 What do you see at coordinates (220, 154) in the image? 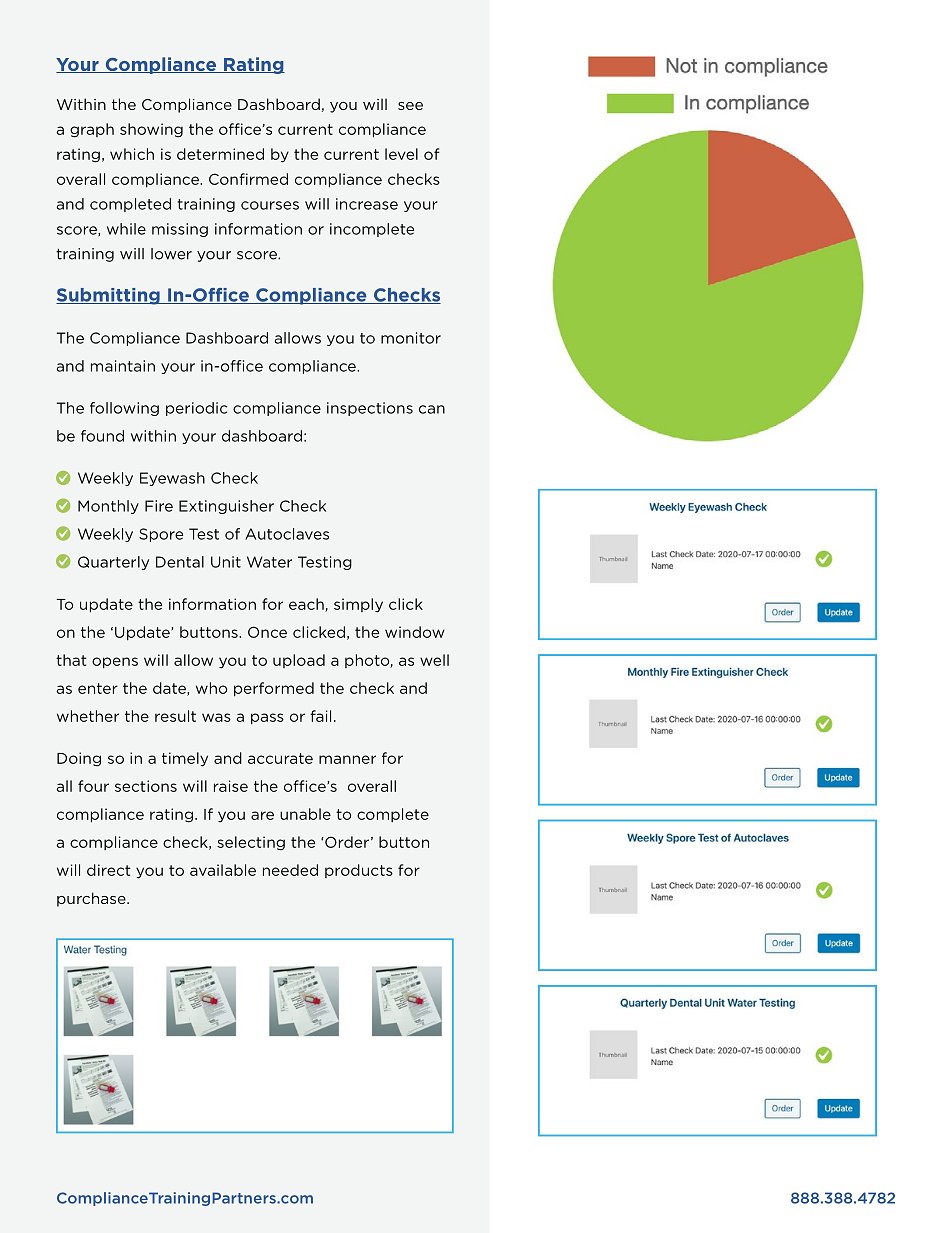
I see `determined` at bounding box center [220, 154].
